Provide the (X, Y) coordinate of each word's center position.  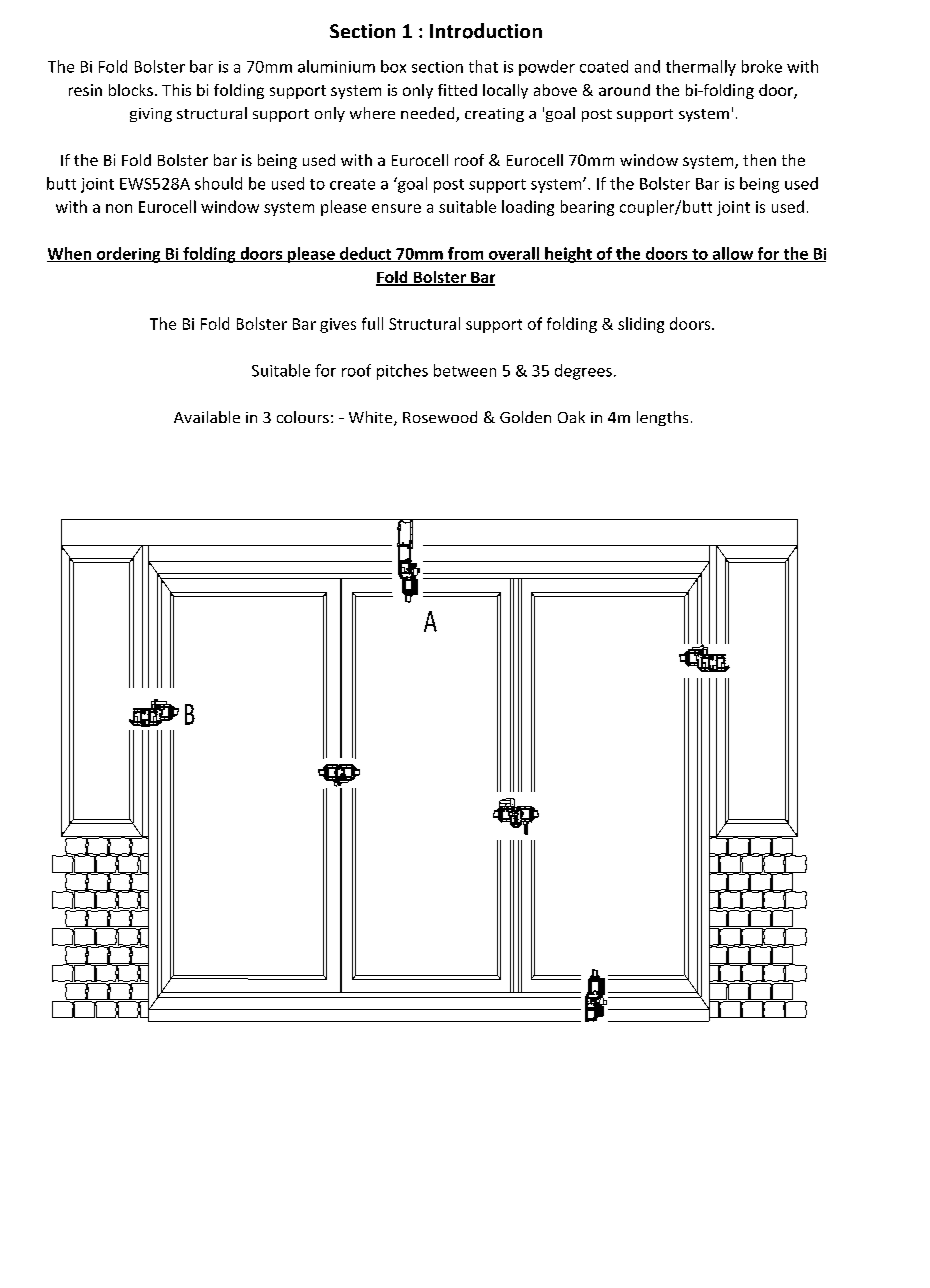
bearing (587, 208)
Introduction (486, 31)
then (759, 160)
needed (429, 114)
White (372, 418)
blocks (131, 90)
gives (338, 325)
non (119, 208)
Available (207, 417)
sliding (641, 325)
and (647, 66)
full (372, 323)
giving (151, 115)
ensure (396, 208)
